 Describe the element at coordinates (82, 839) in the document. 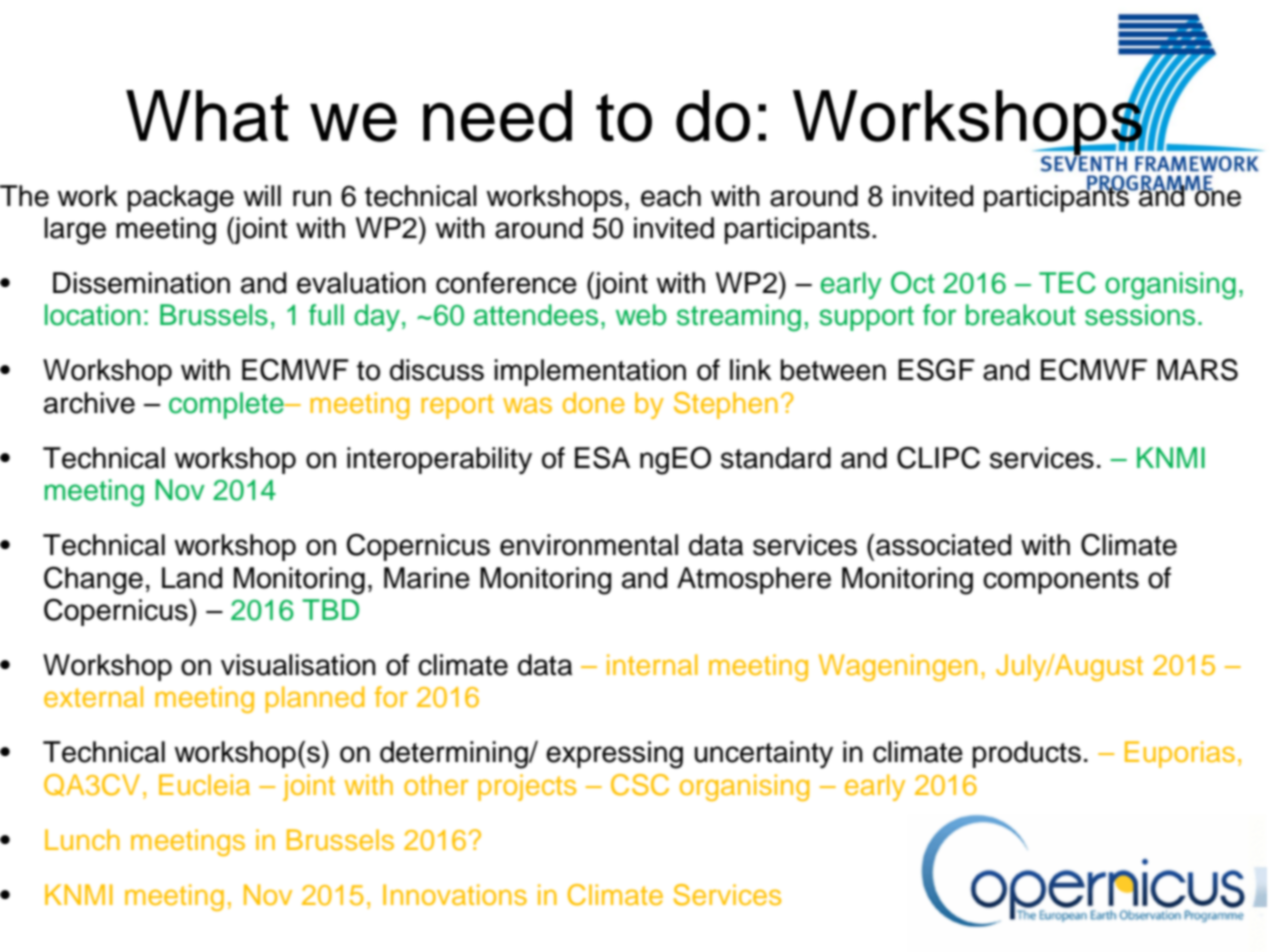

I see `Lunch` at that location.
